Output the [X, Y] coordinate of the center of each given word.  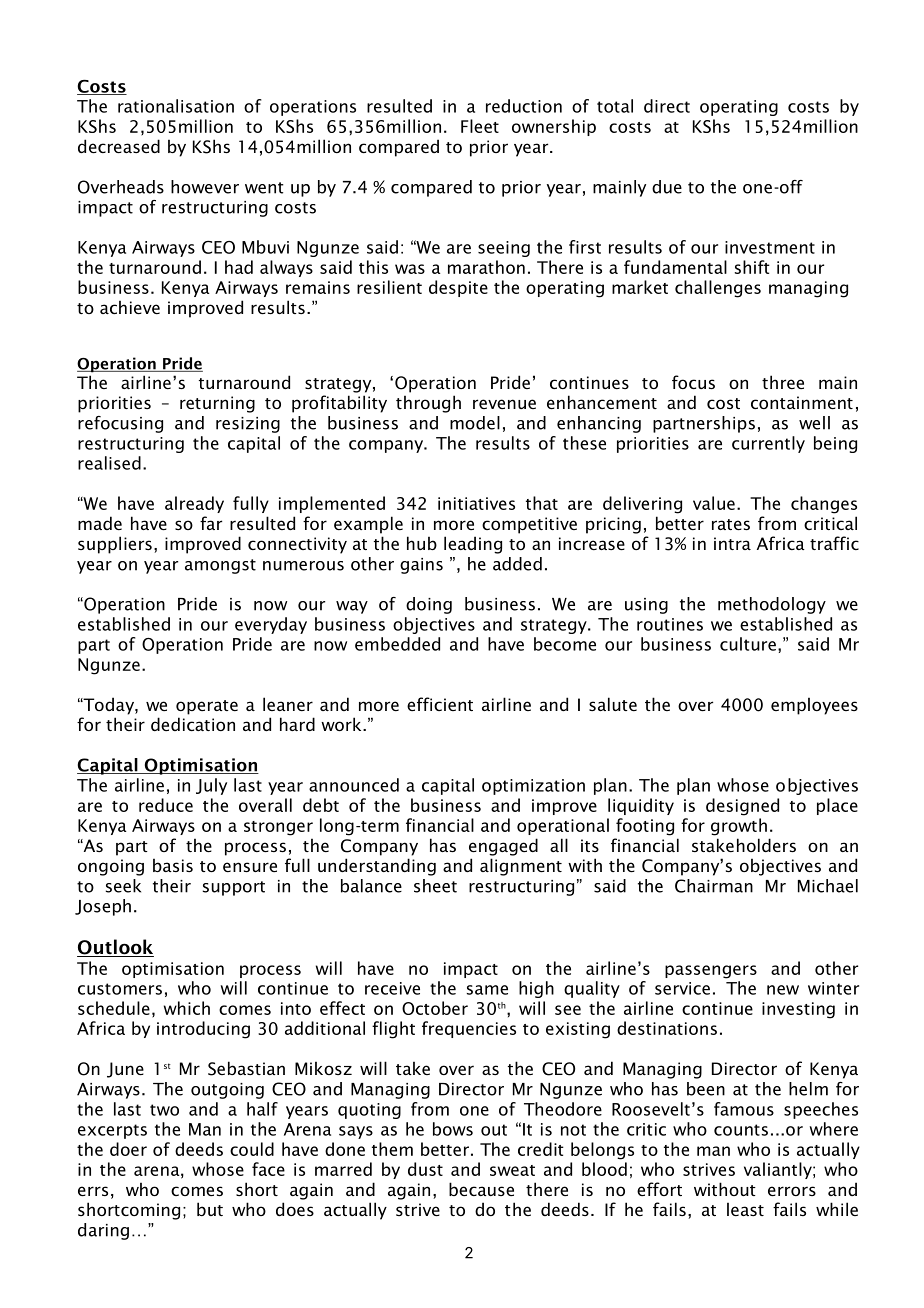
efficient [440, 704]
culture [748, 644]
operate [207, 707]
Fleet [480, 126]
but [210, 1209]
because [481, 1189]
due [667, 187]
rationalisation [176, 106]
